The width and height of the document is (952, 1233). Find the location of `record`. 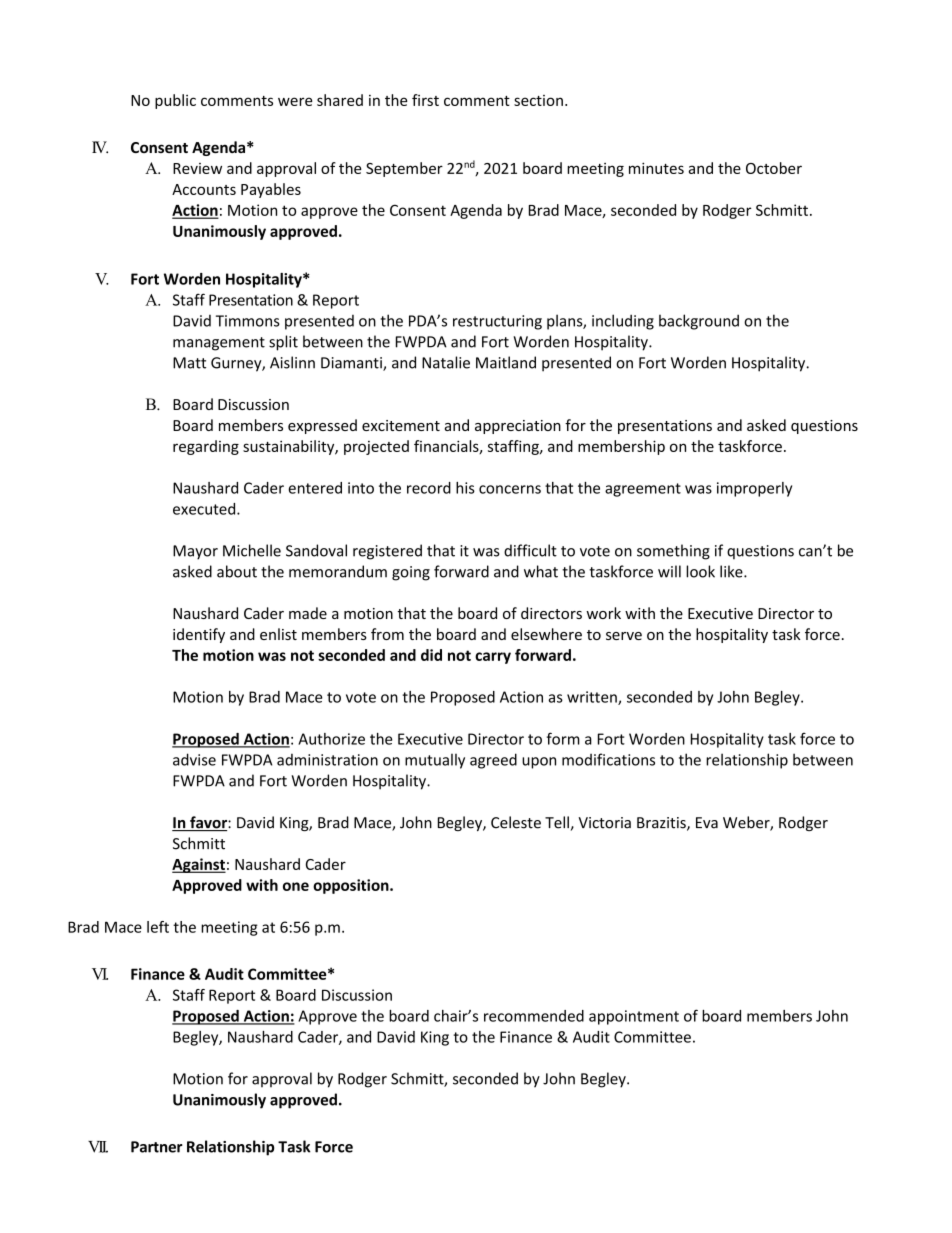

record is located at coordinates (429, 488).
